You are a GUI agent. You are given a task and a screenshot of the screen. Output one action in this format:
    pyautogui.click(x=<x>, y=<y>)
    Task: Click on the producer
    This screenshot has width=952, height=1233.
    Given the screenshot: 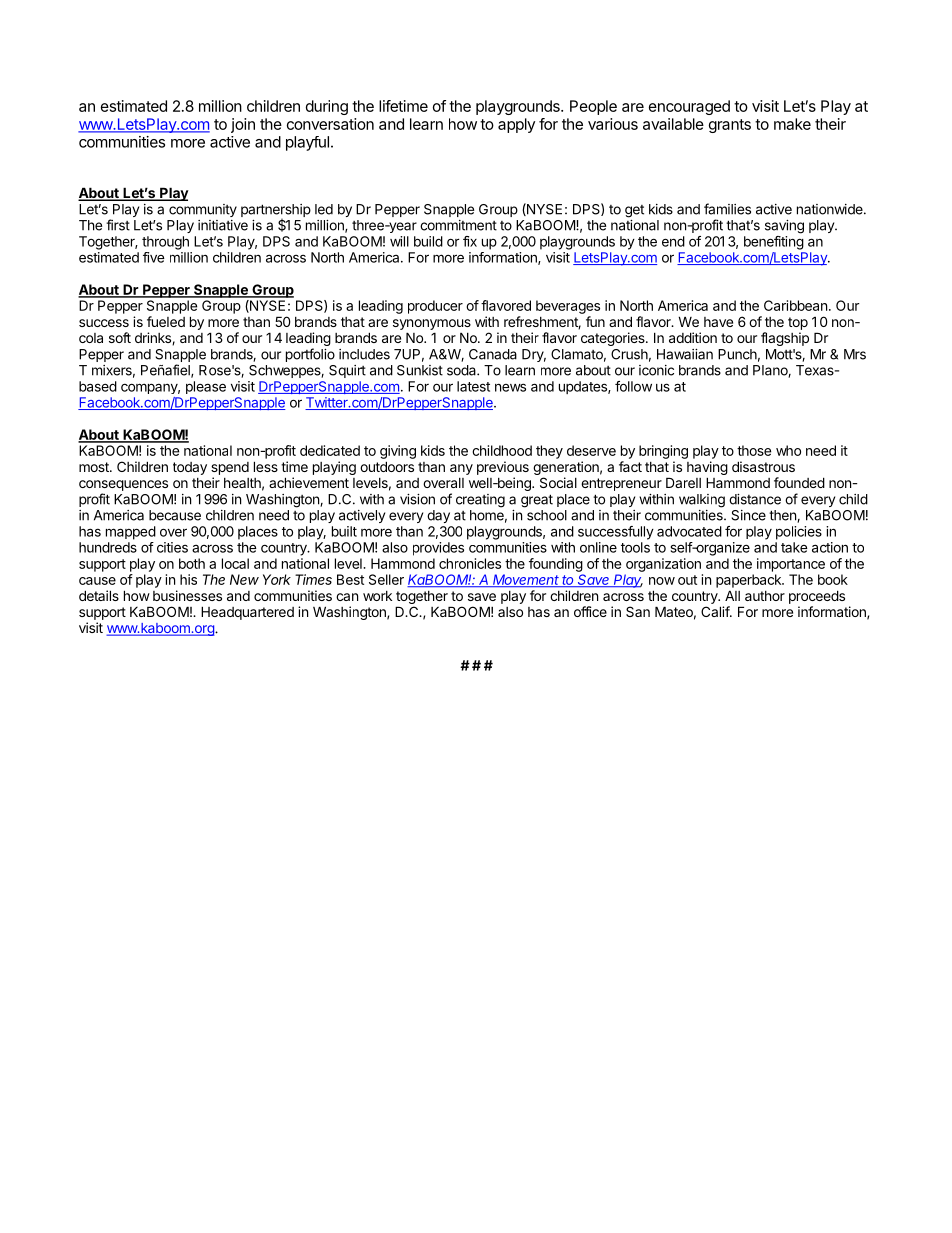 What is the action you would take?
    pyautogui.click(x=435, y=307)
